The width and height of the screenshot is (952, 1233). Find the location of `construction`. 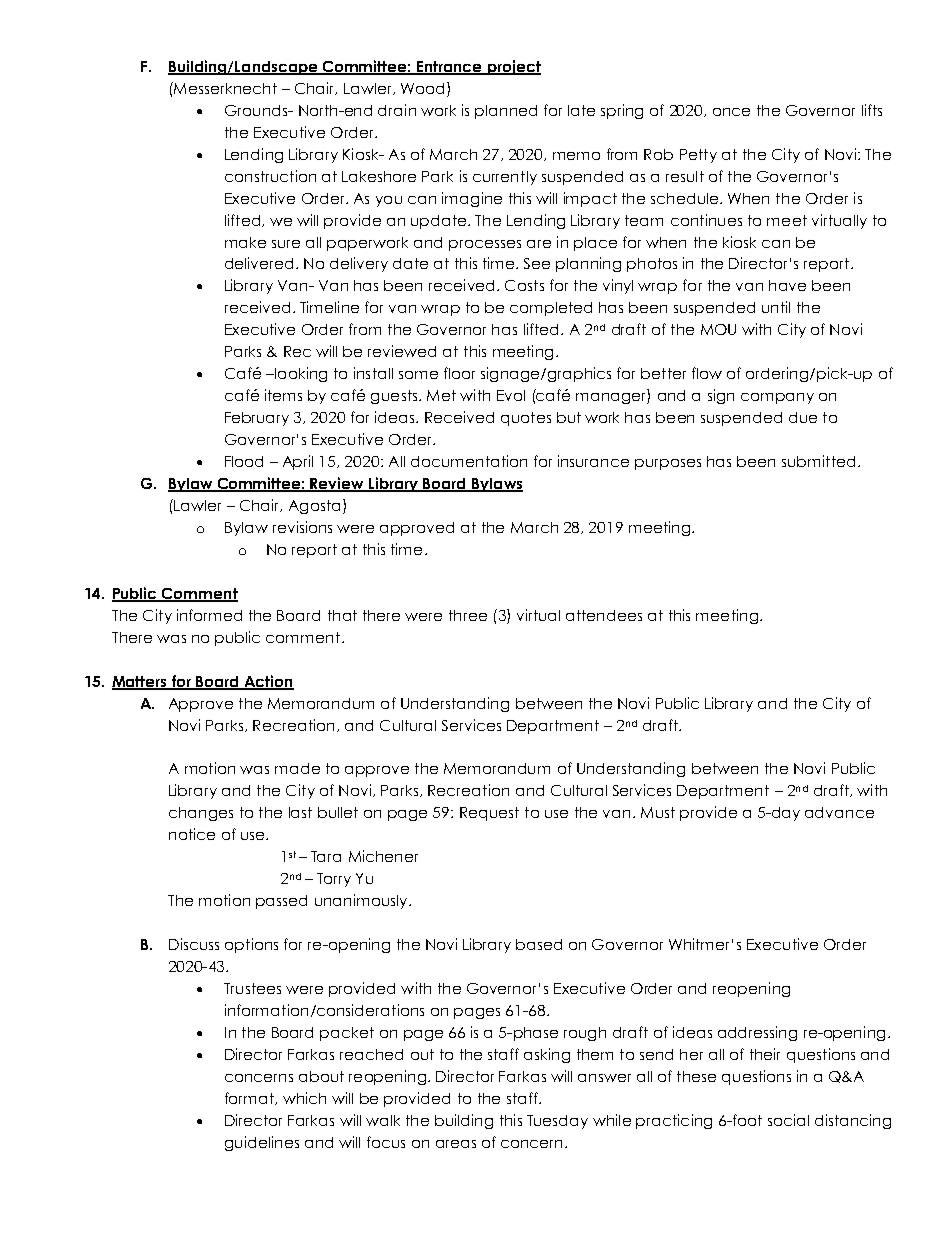

construction is located at coordinates (270, 176).
